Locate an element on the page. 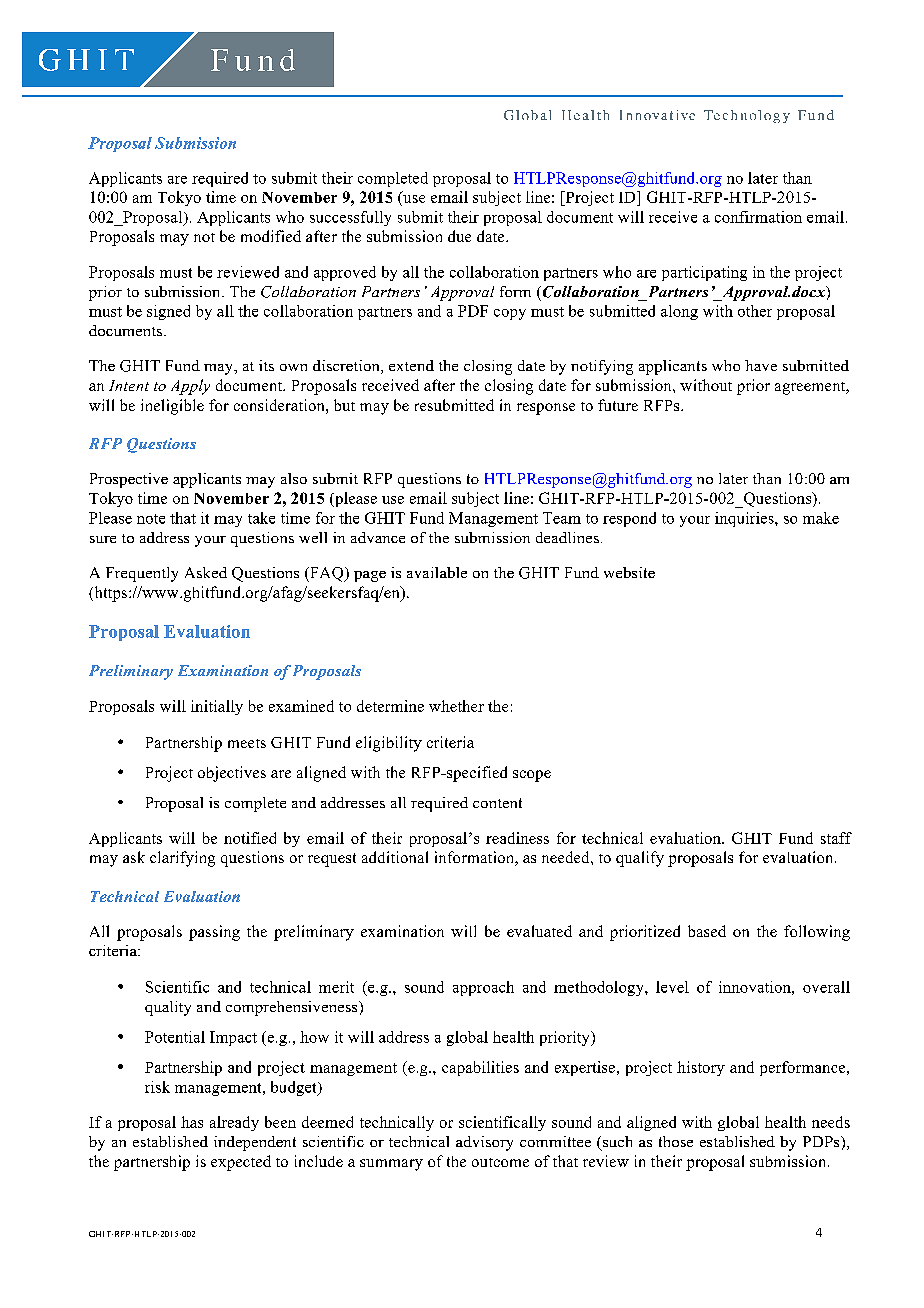 The width and height of the image is (924, 1308). passing is located at coordinates (214, 933).
